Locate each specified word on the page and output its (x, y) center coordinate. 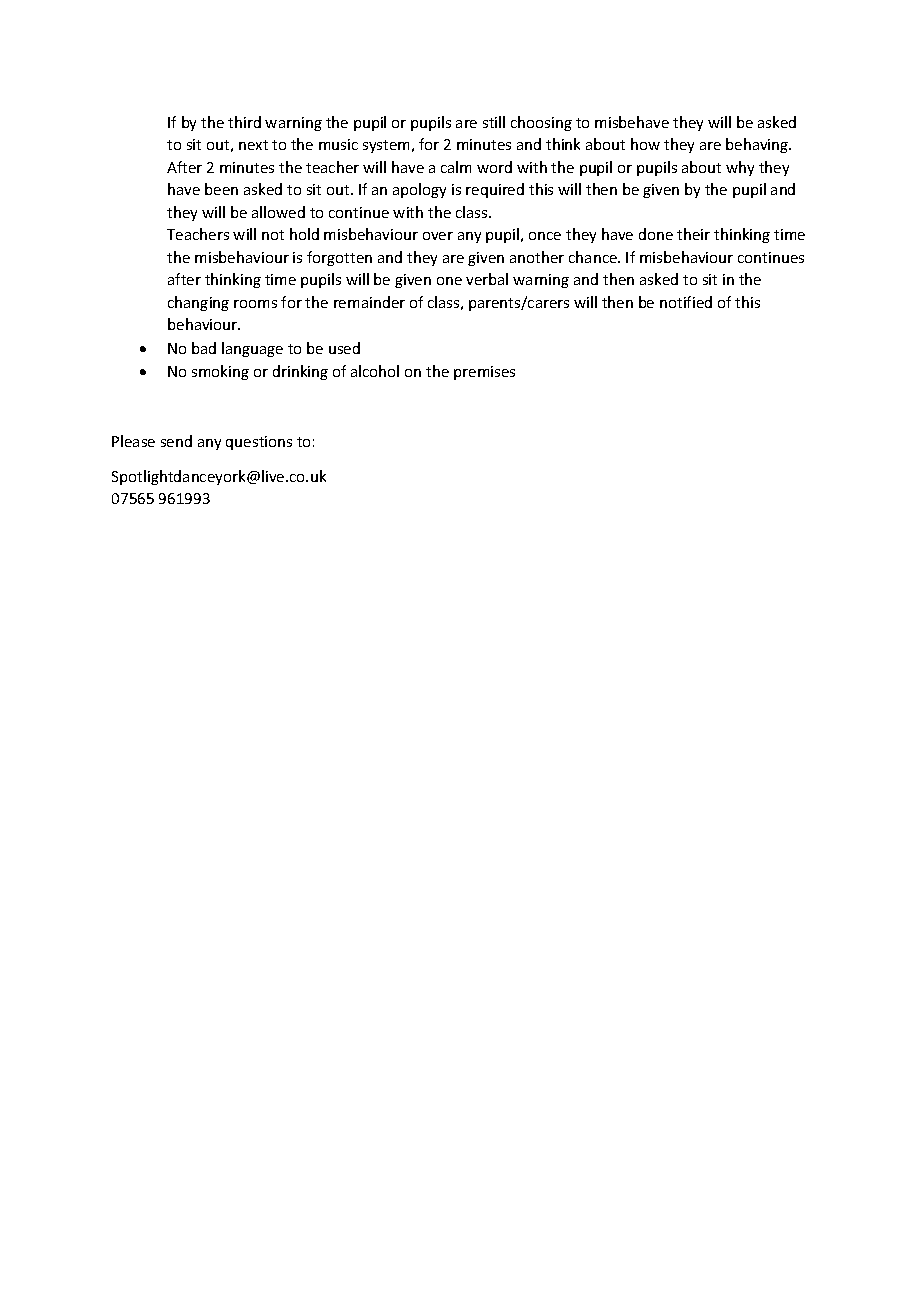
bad (204, 348)
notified (686, 302)
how (645, 144)
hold (304, 234)
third (244, 122)
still (494, 122)
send (176, 441)
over (438, 236)
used (344, 348)
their (693, 234)
